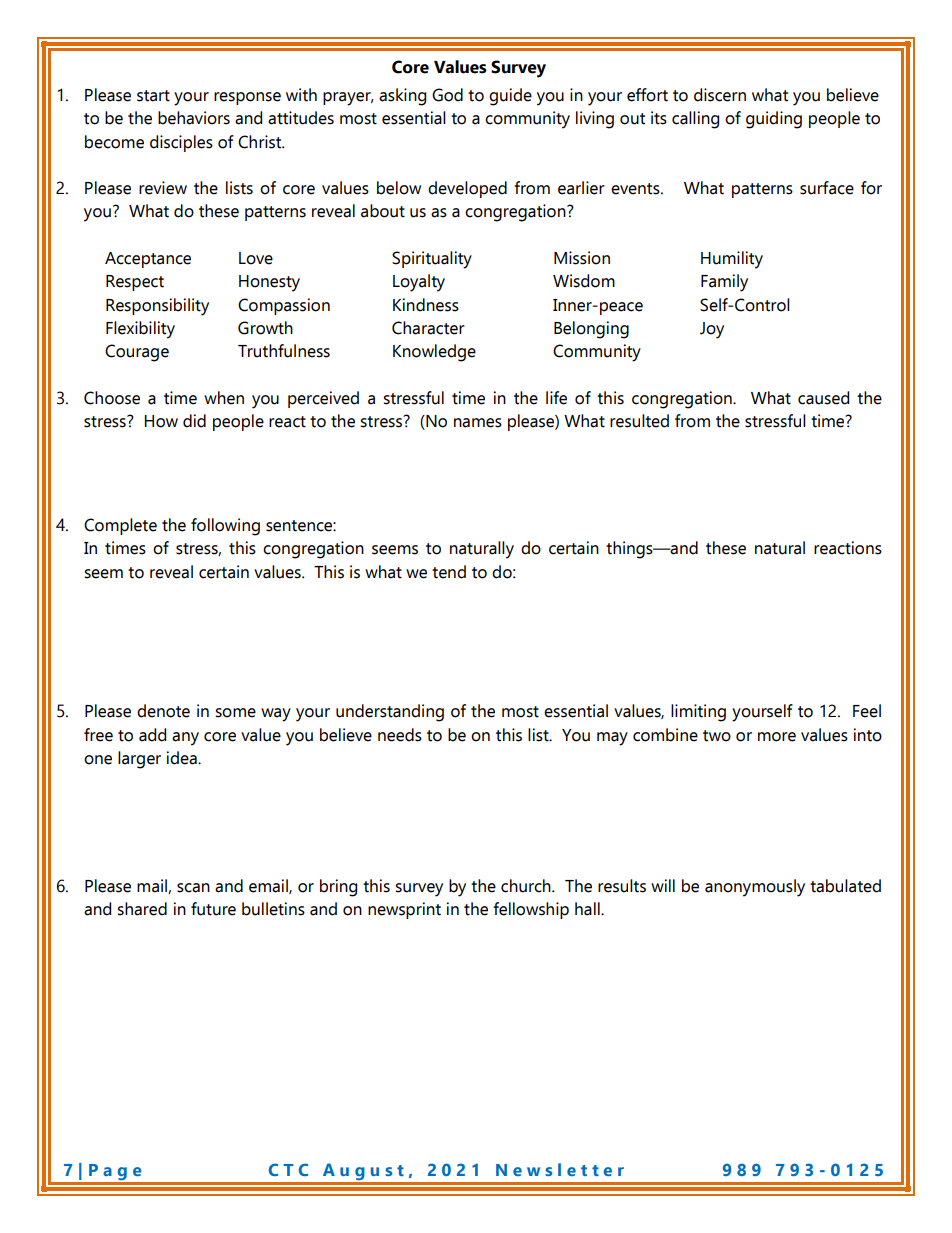  Describe the element at coordinates (449, 572) in the page. I see `tend` at that location.
